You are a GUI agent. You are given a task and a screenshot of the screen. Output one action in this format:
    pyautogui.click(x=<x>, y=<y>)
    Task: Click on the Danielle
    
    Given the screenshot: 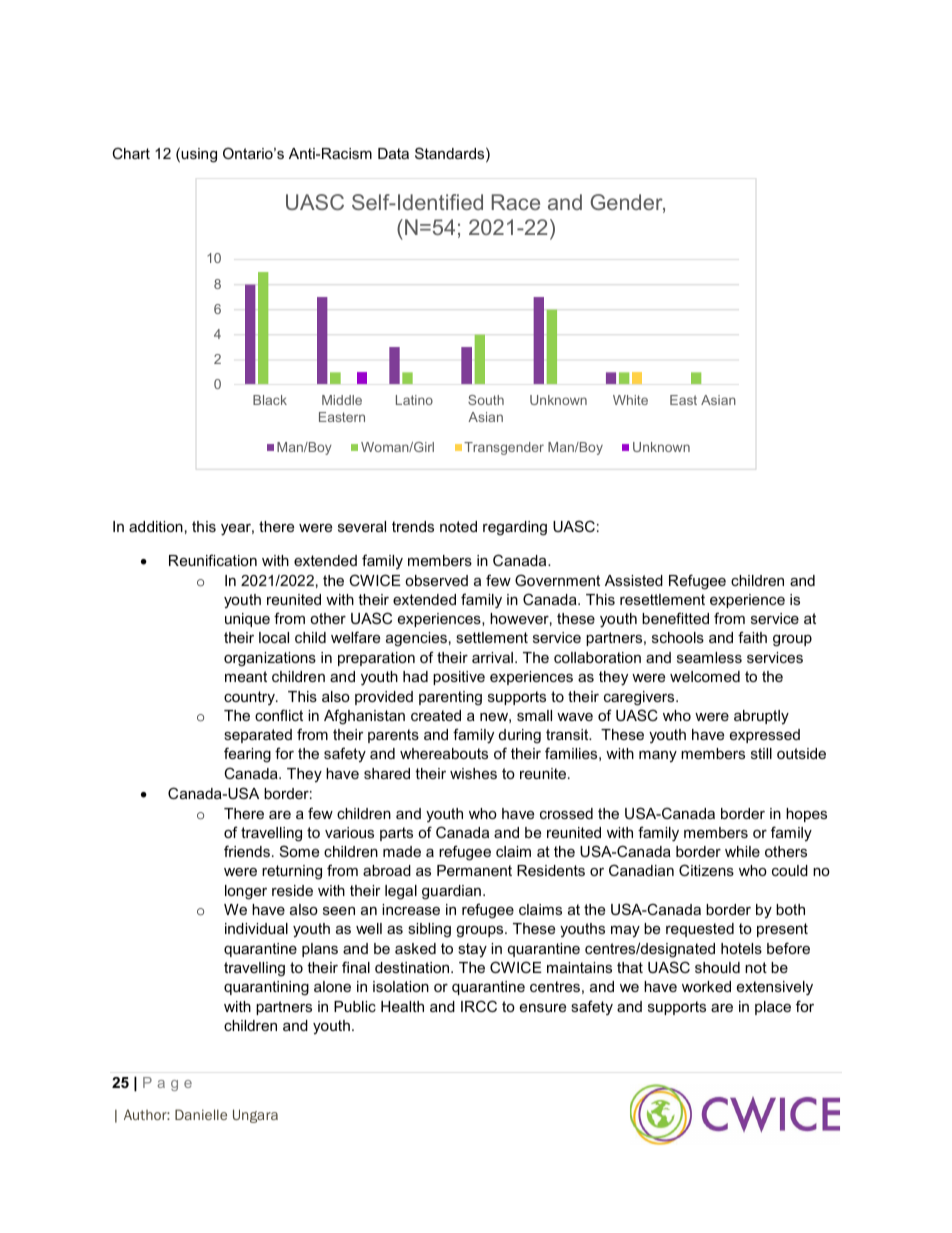 What is the action you would take?
    pyautogui.click(x=201, y=1114)
